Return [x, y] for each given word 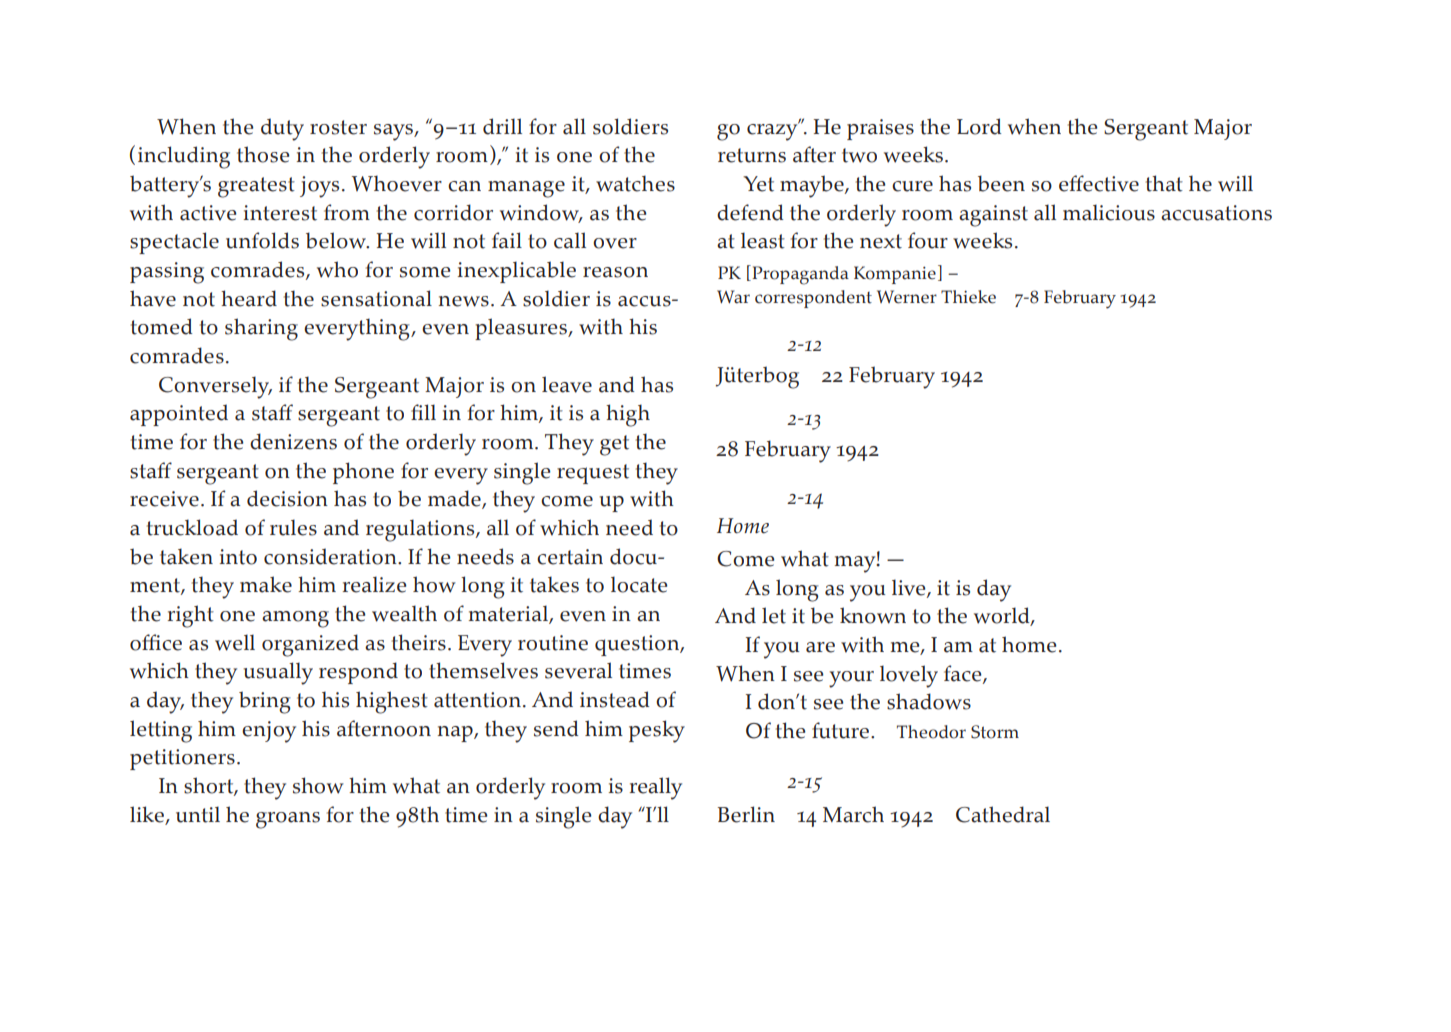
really [656, 788]
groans [288, 820]
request [593, 474]
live [910, 588]
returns [752, 155]
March [853, 814]
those [263, 154]
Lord [979, 126]
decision [287, 498]
